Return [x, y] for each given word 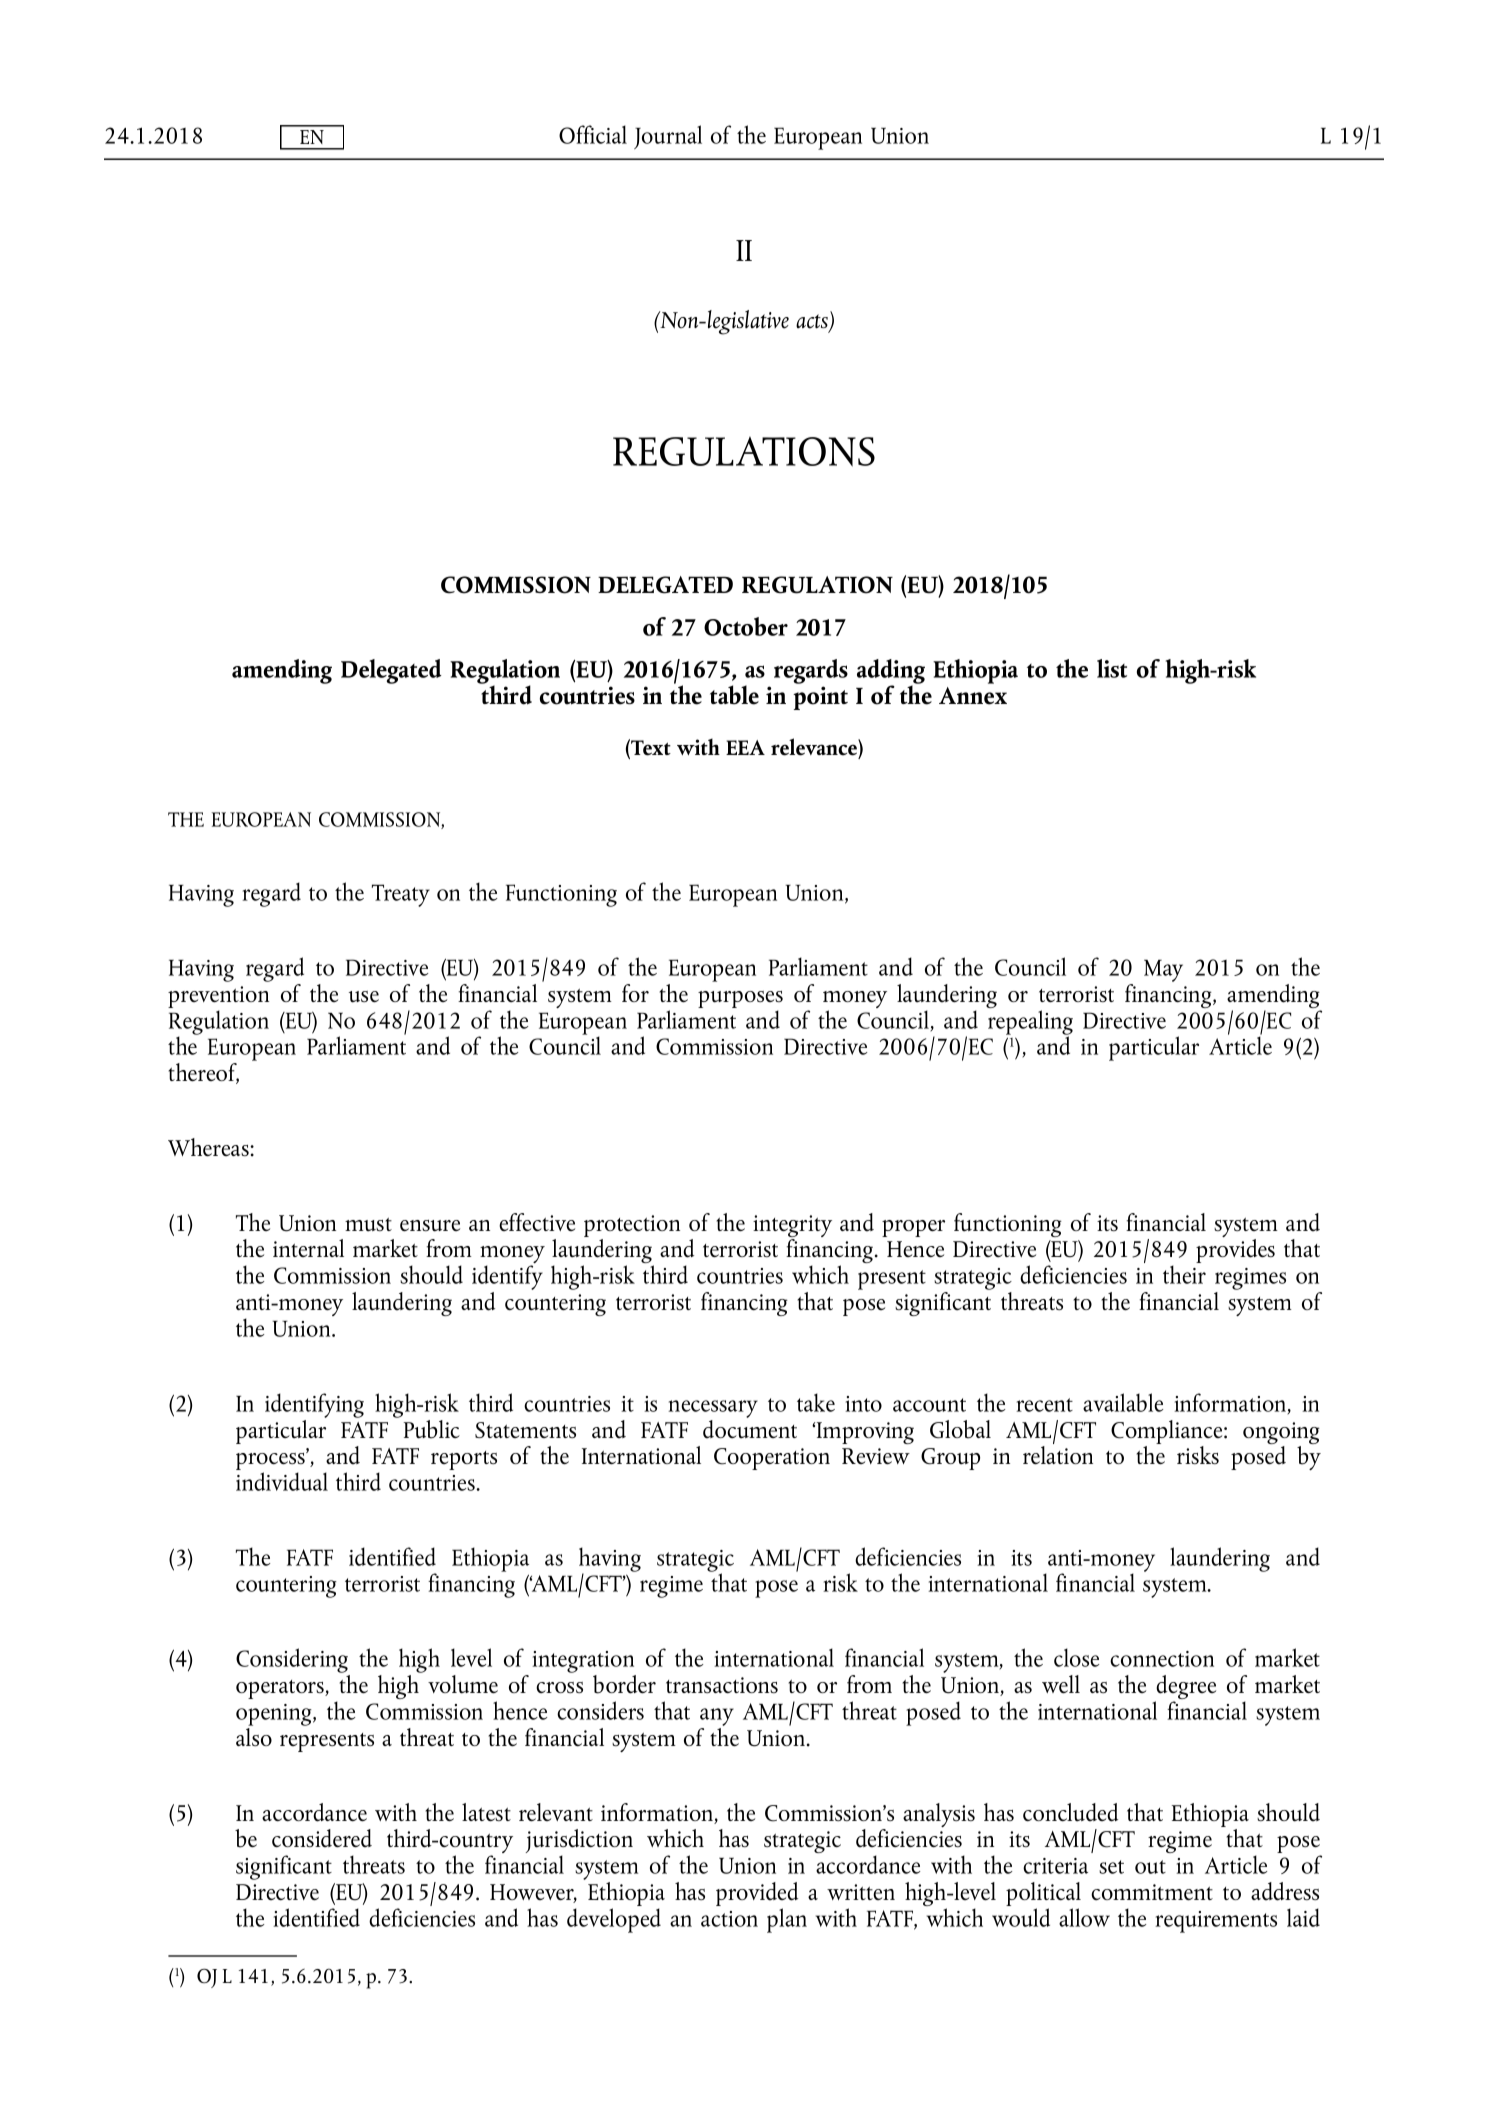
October [746, 626]
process [271, 1462]
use [364, 997]
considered [322, 1838]
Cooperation [772, 1459]
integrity [792, 1227]
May [1163, 970]
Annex [973, 696]
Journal [668, 137]
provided [757, 1895]
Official [593, 134]
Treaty [401, 895]
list [1112, 668]
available [1123, 1402]
